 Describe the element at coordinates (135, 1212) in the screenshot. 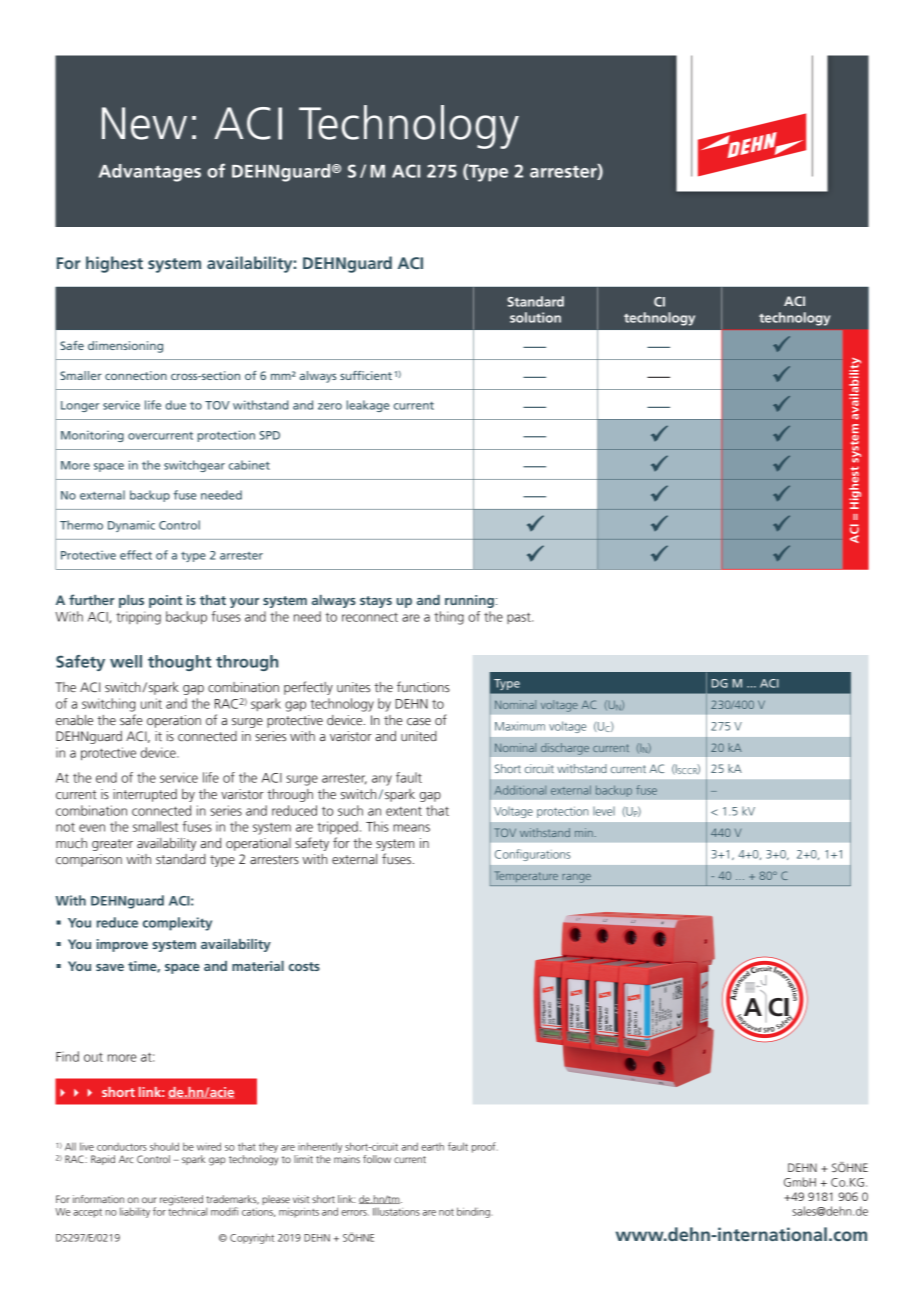

I see `liability` at that location.
